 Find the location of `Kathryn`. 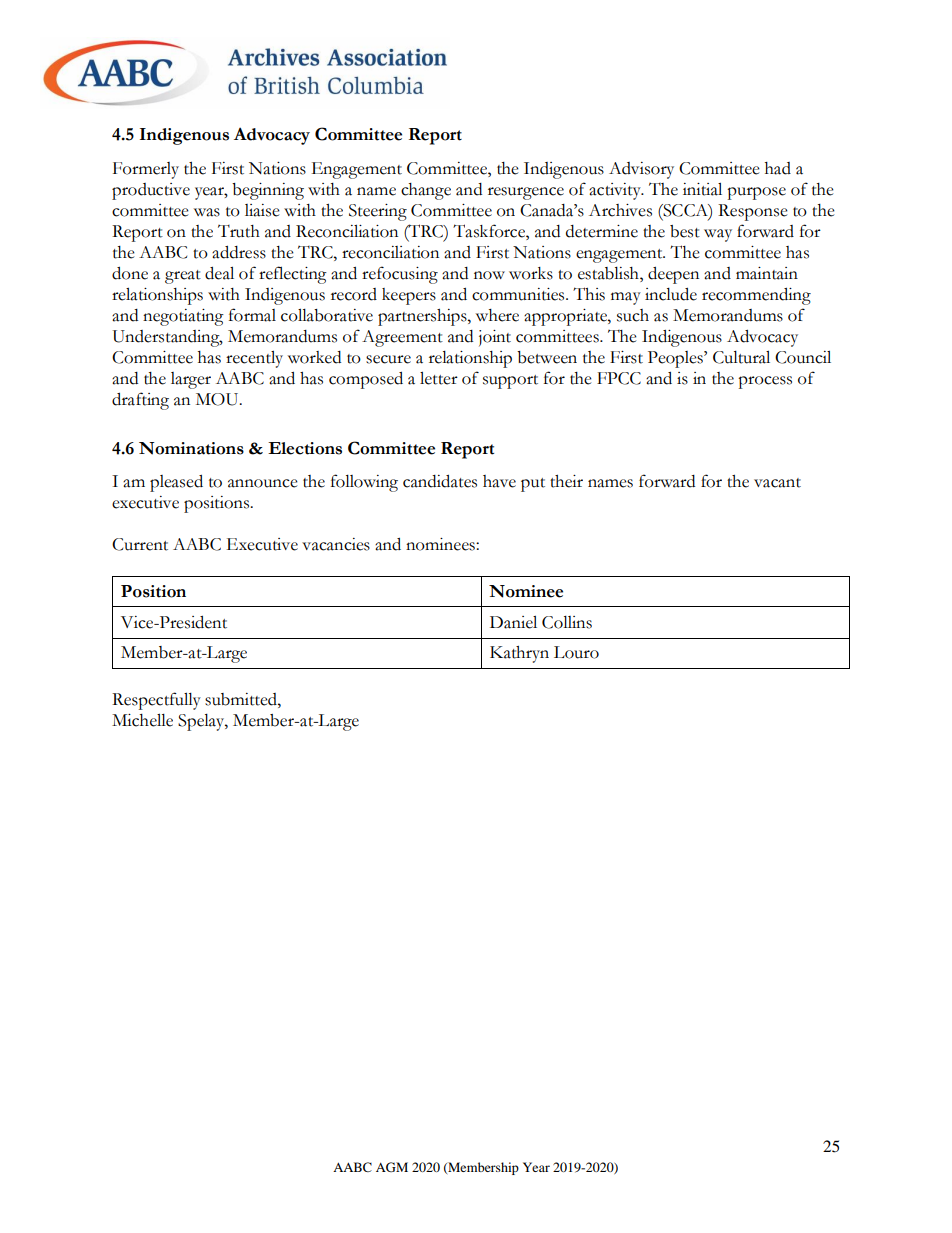

Kathryn is located at coordinates (519, 654).
